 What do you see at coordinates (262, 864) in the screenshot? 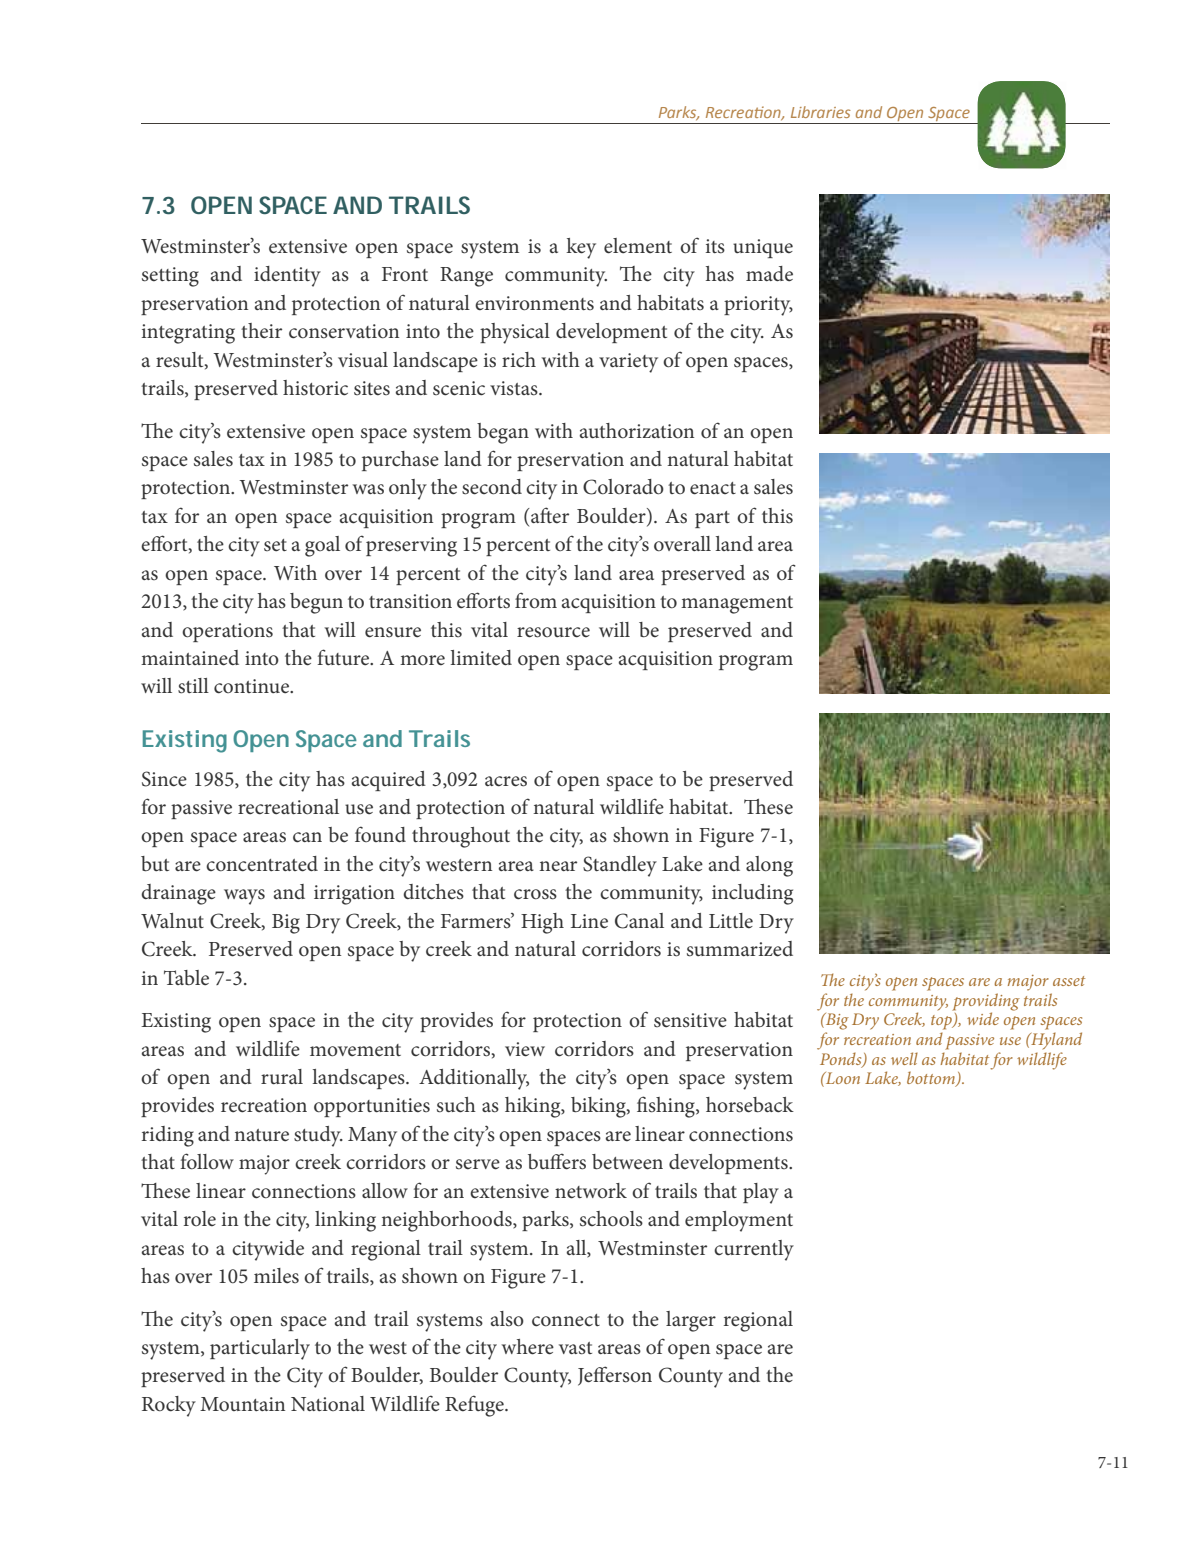
I see `concentrated` at bounding box center [262, 864].
